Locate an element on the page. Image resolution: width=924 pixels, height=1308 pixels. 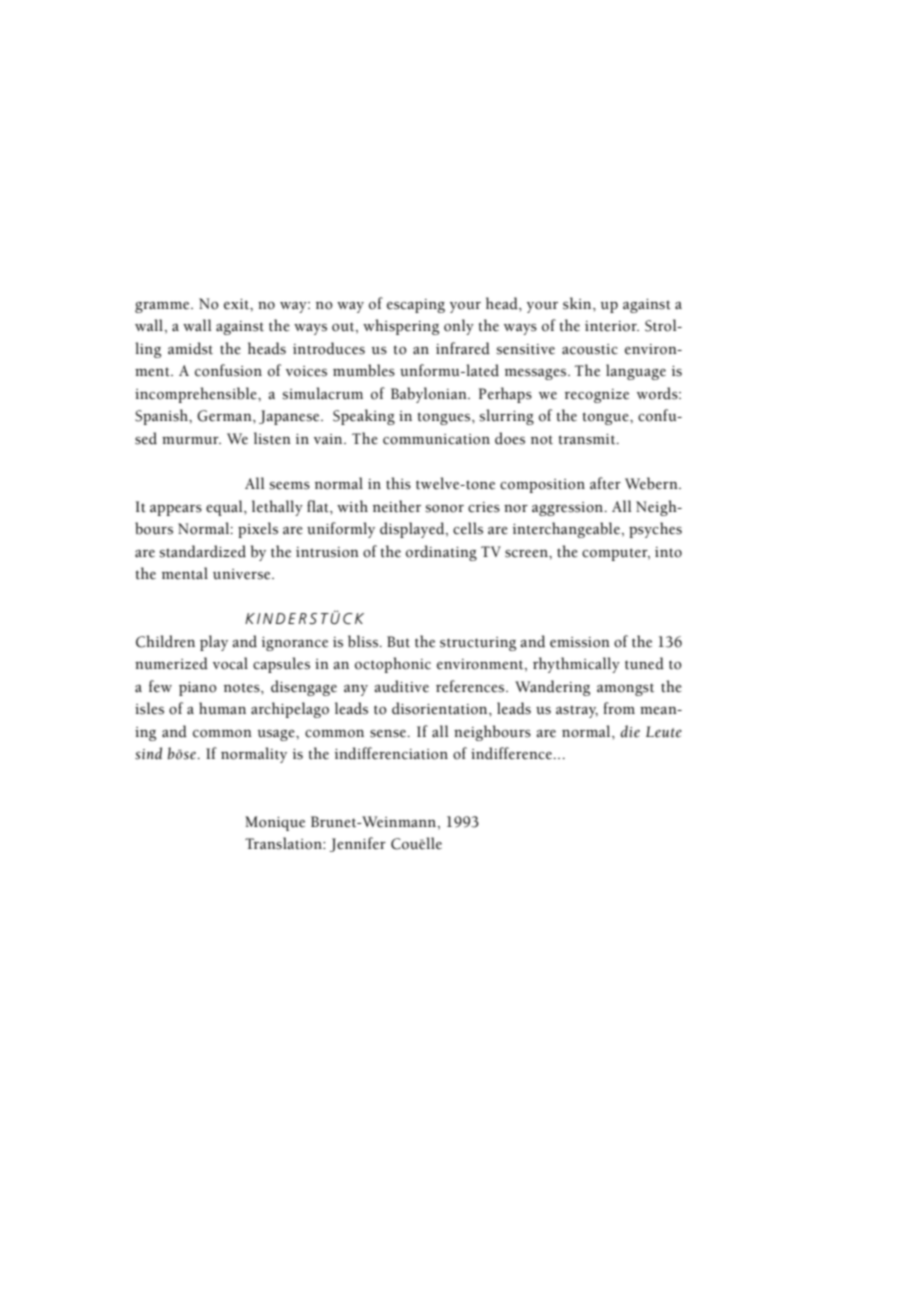
whispering is located at coordinates (401, 327).
